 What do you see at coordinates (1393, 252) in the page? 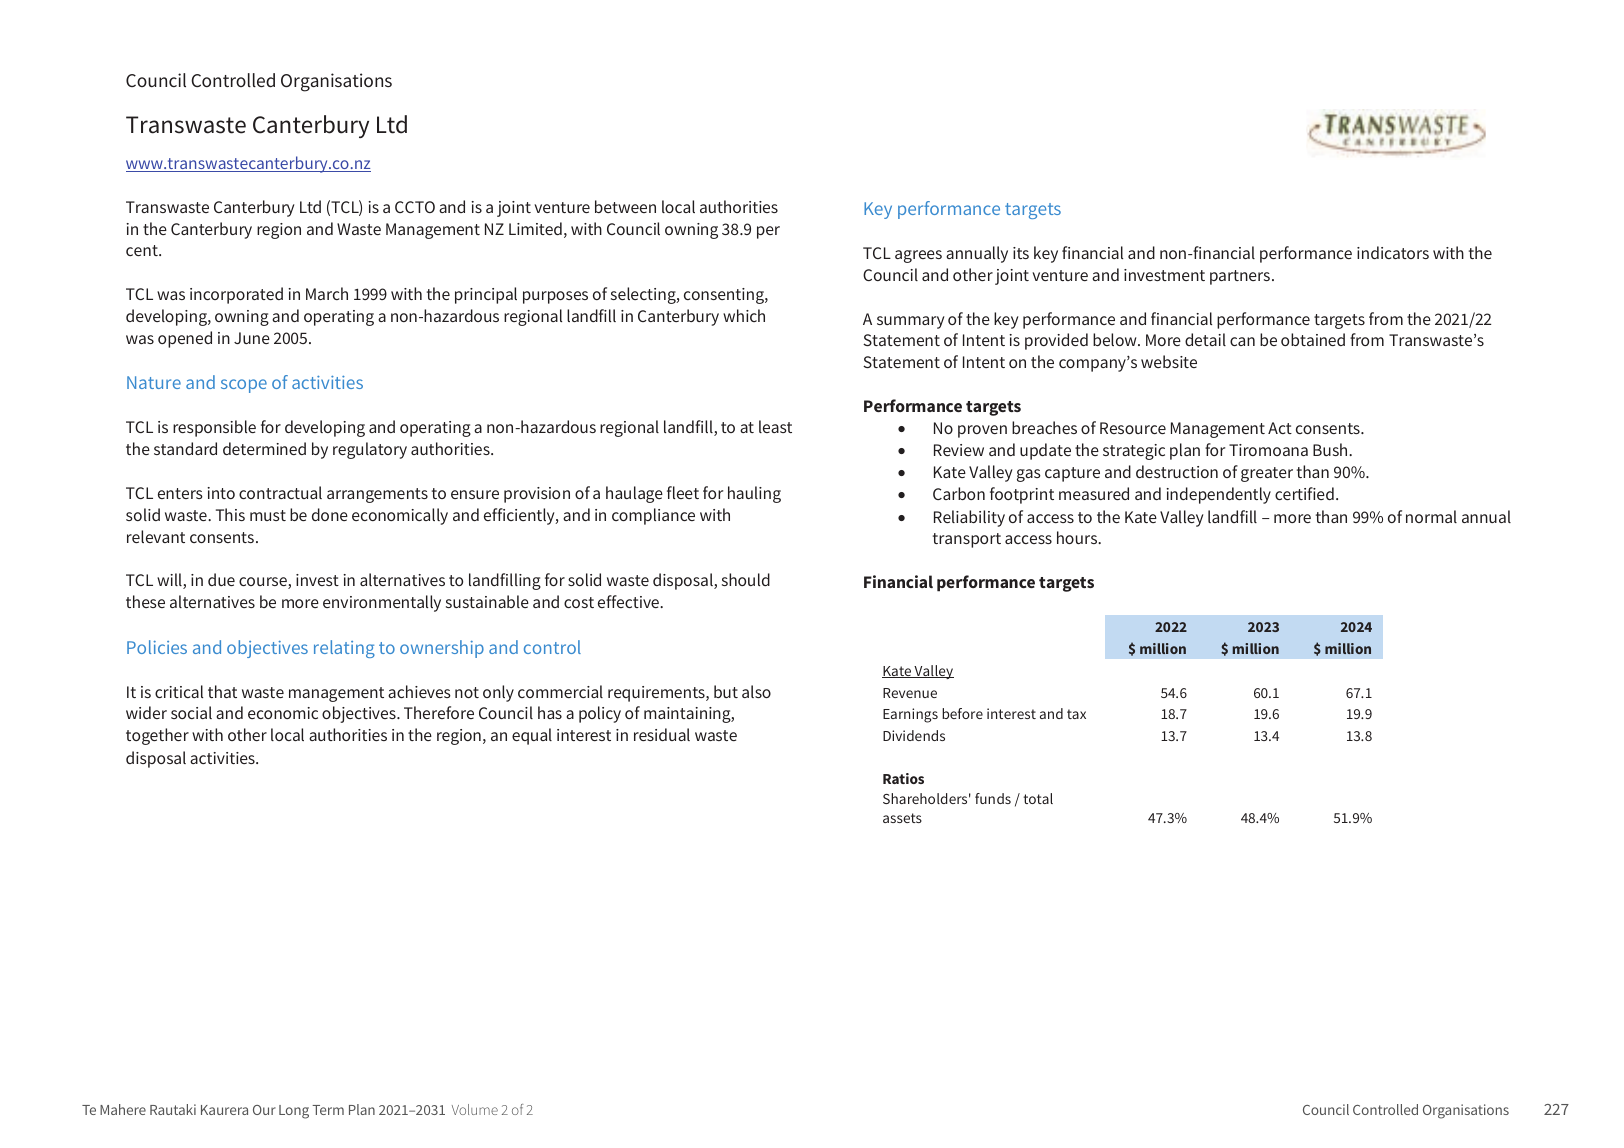
I see `indicators` at bounding box center [1393, 252].
